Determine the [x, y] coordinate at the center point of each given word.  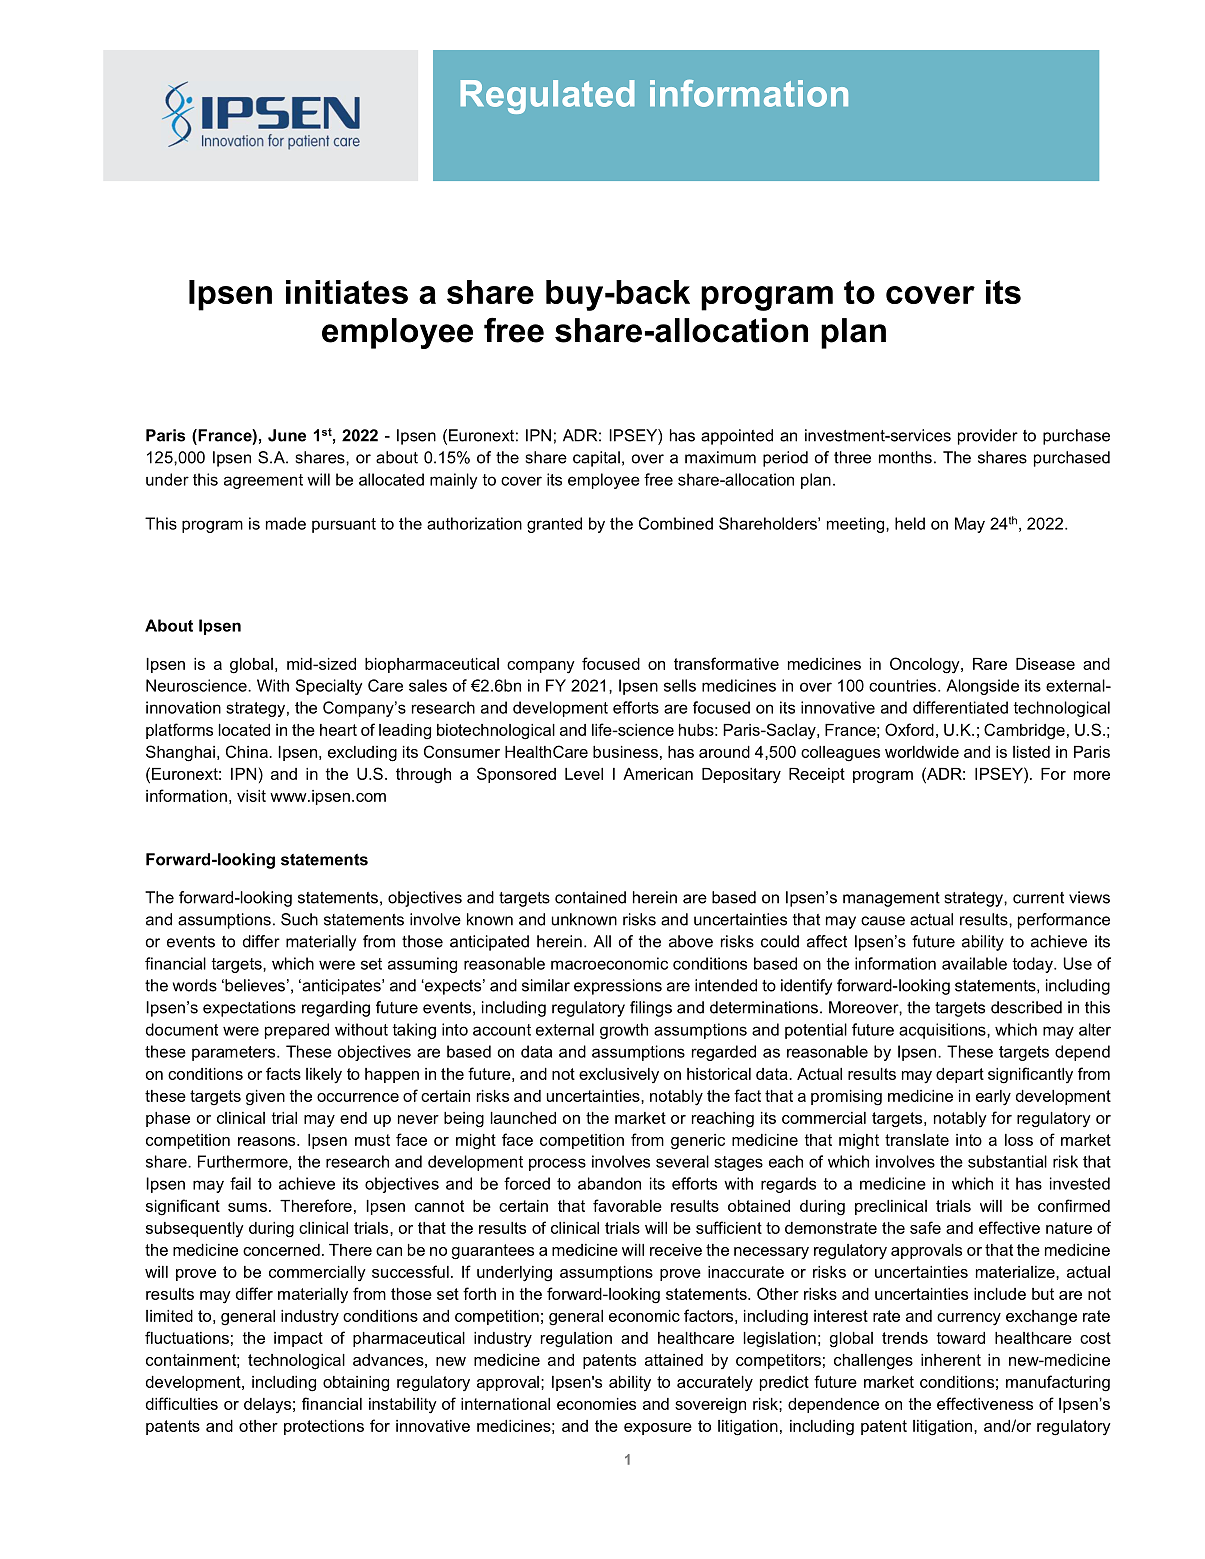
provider [988, 437]
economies [596, 1404]
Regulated [547, 97]
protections [324, 1427]
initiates [347, 292]
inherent [951, 1360]
